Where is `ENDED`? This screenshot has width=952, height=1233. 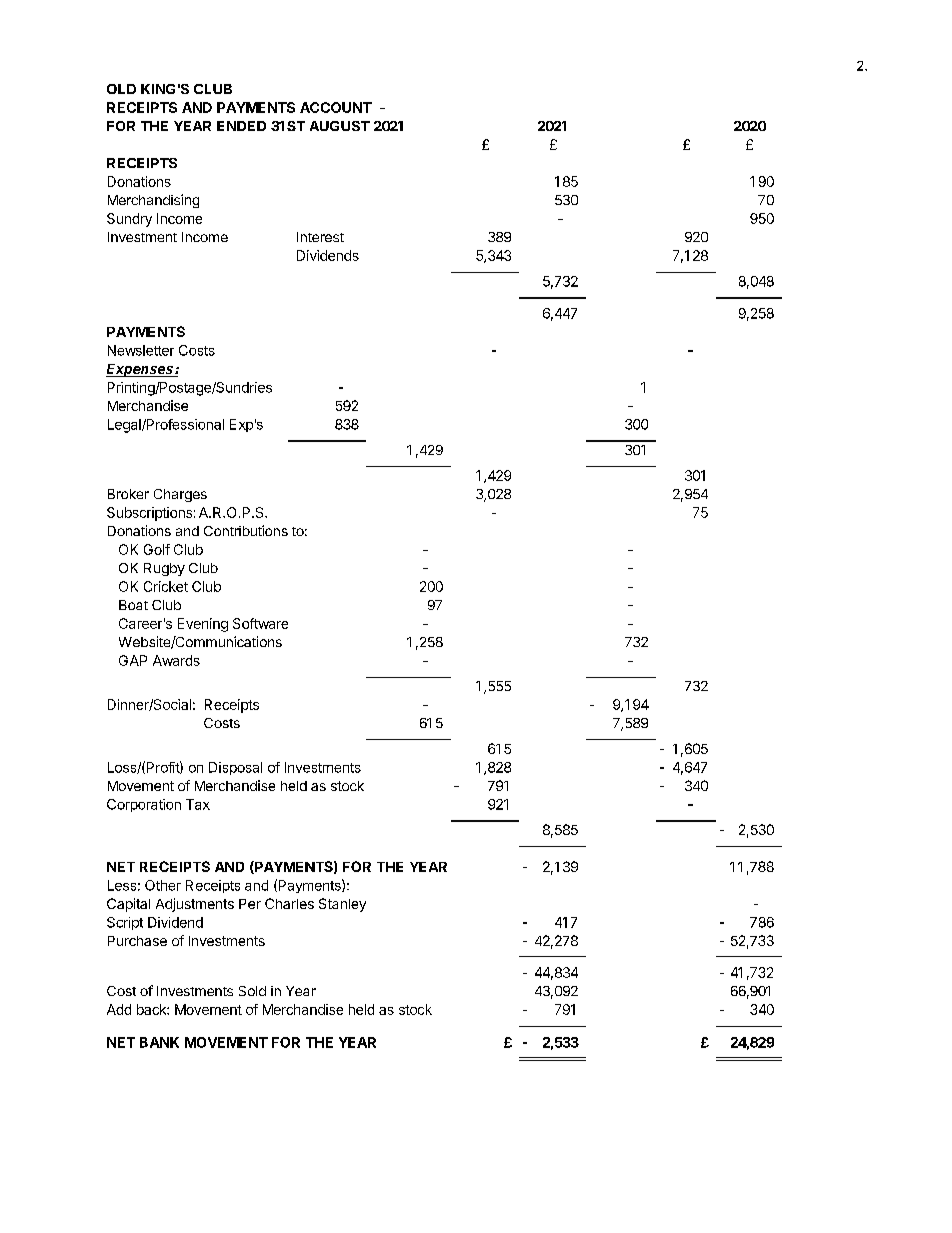 ENDED is located at coordinates (241, 126).
